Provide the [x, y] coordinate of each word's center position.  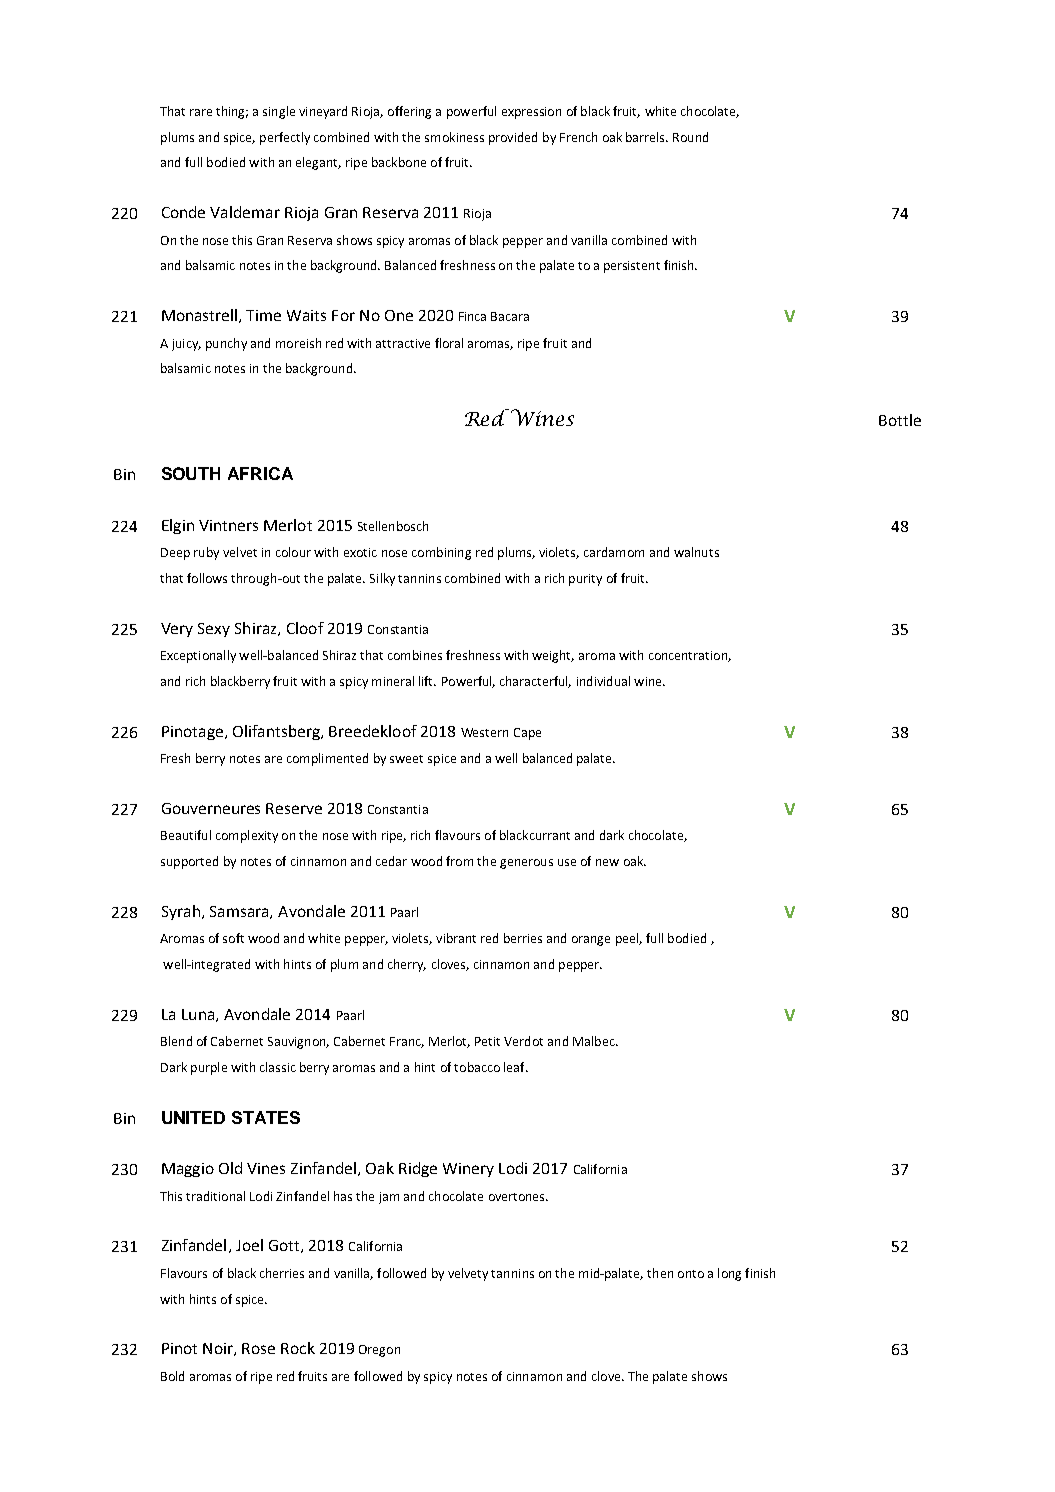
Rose [258, 1348]
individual [603, 681]
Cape [527, 734]
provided [513, 138]
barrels [646, 137]
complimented [327, 759]
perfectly [285, 138]
